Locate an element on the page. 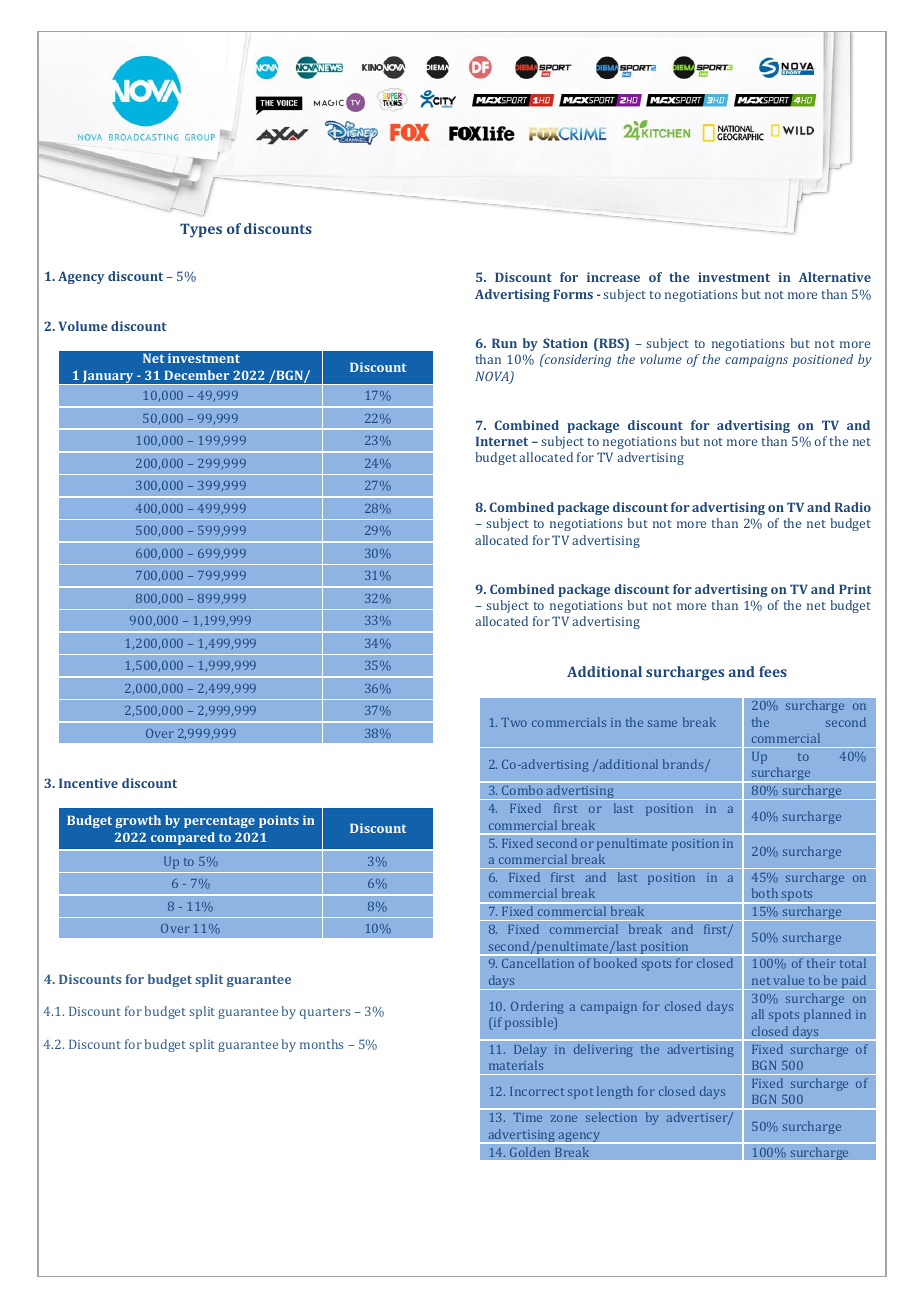  Alternative is located at coordinates (835, 277).
